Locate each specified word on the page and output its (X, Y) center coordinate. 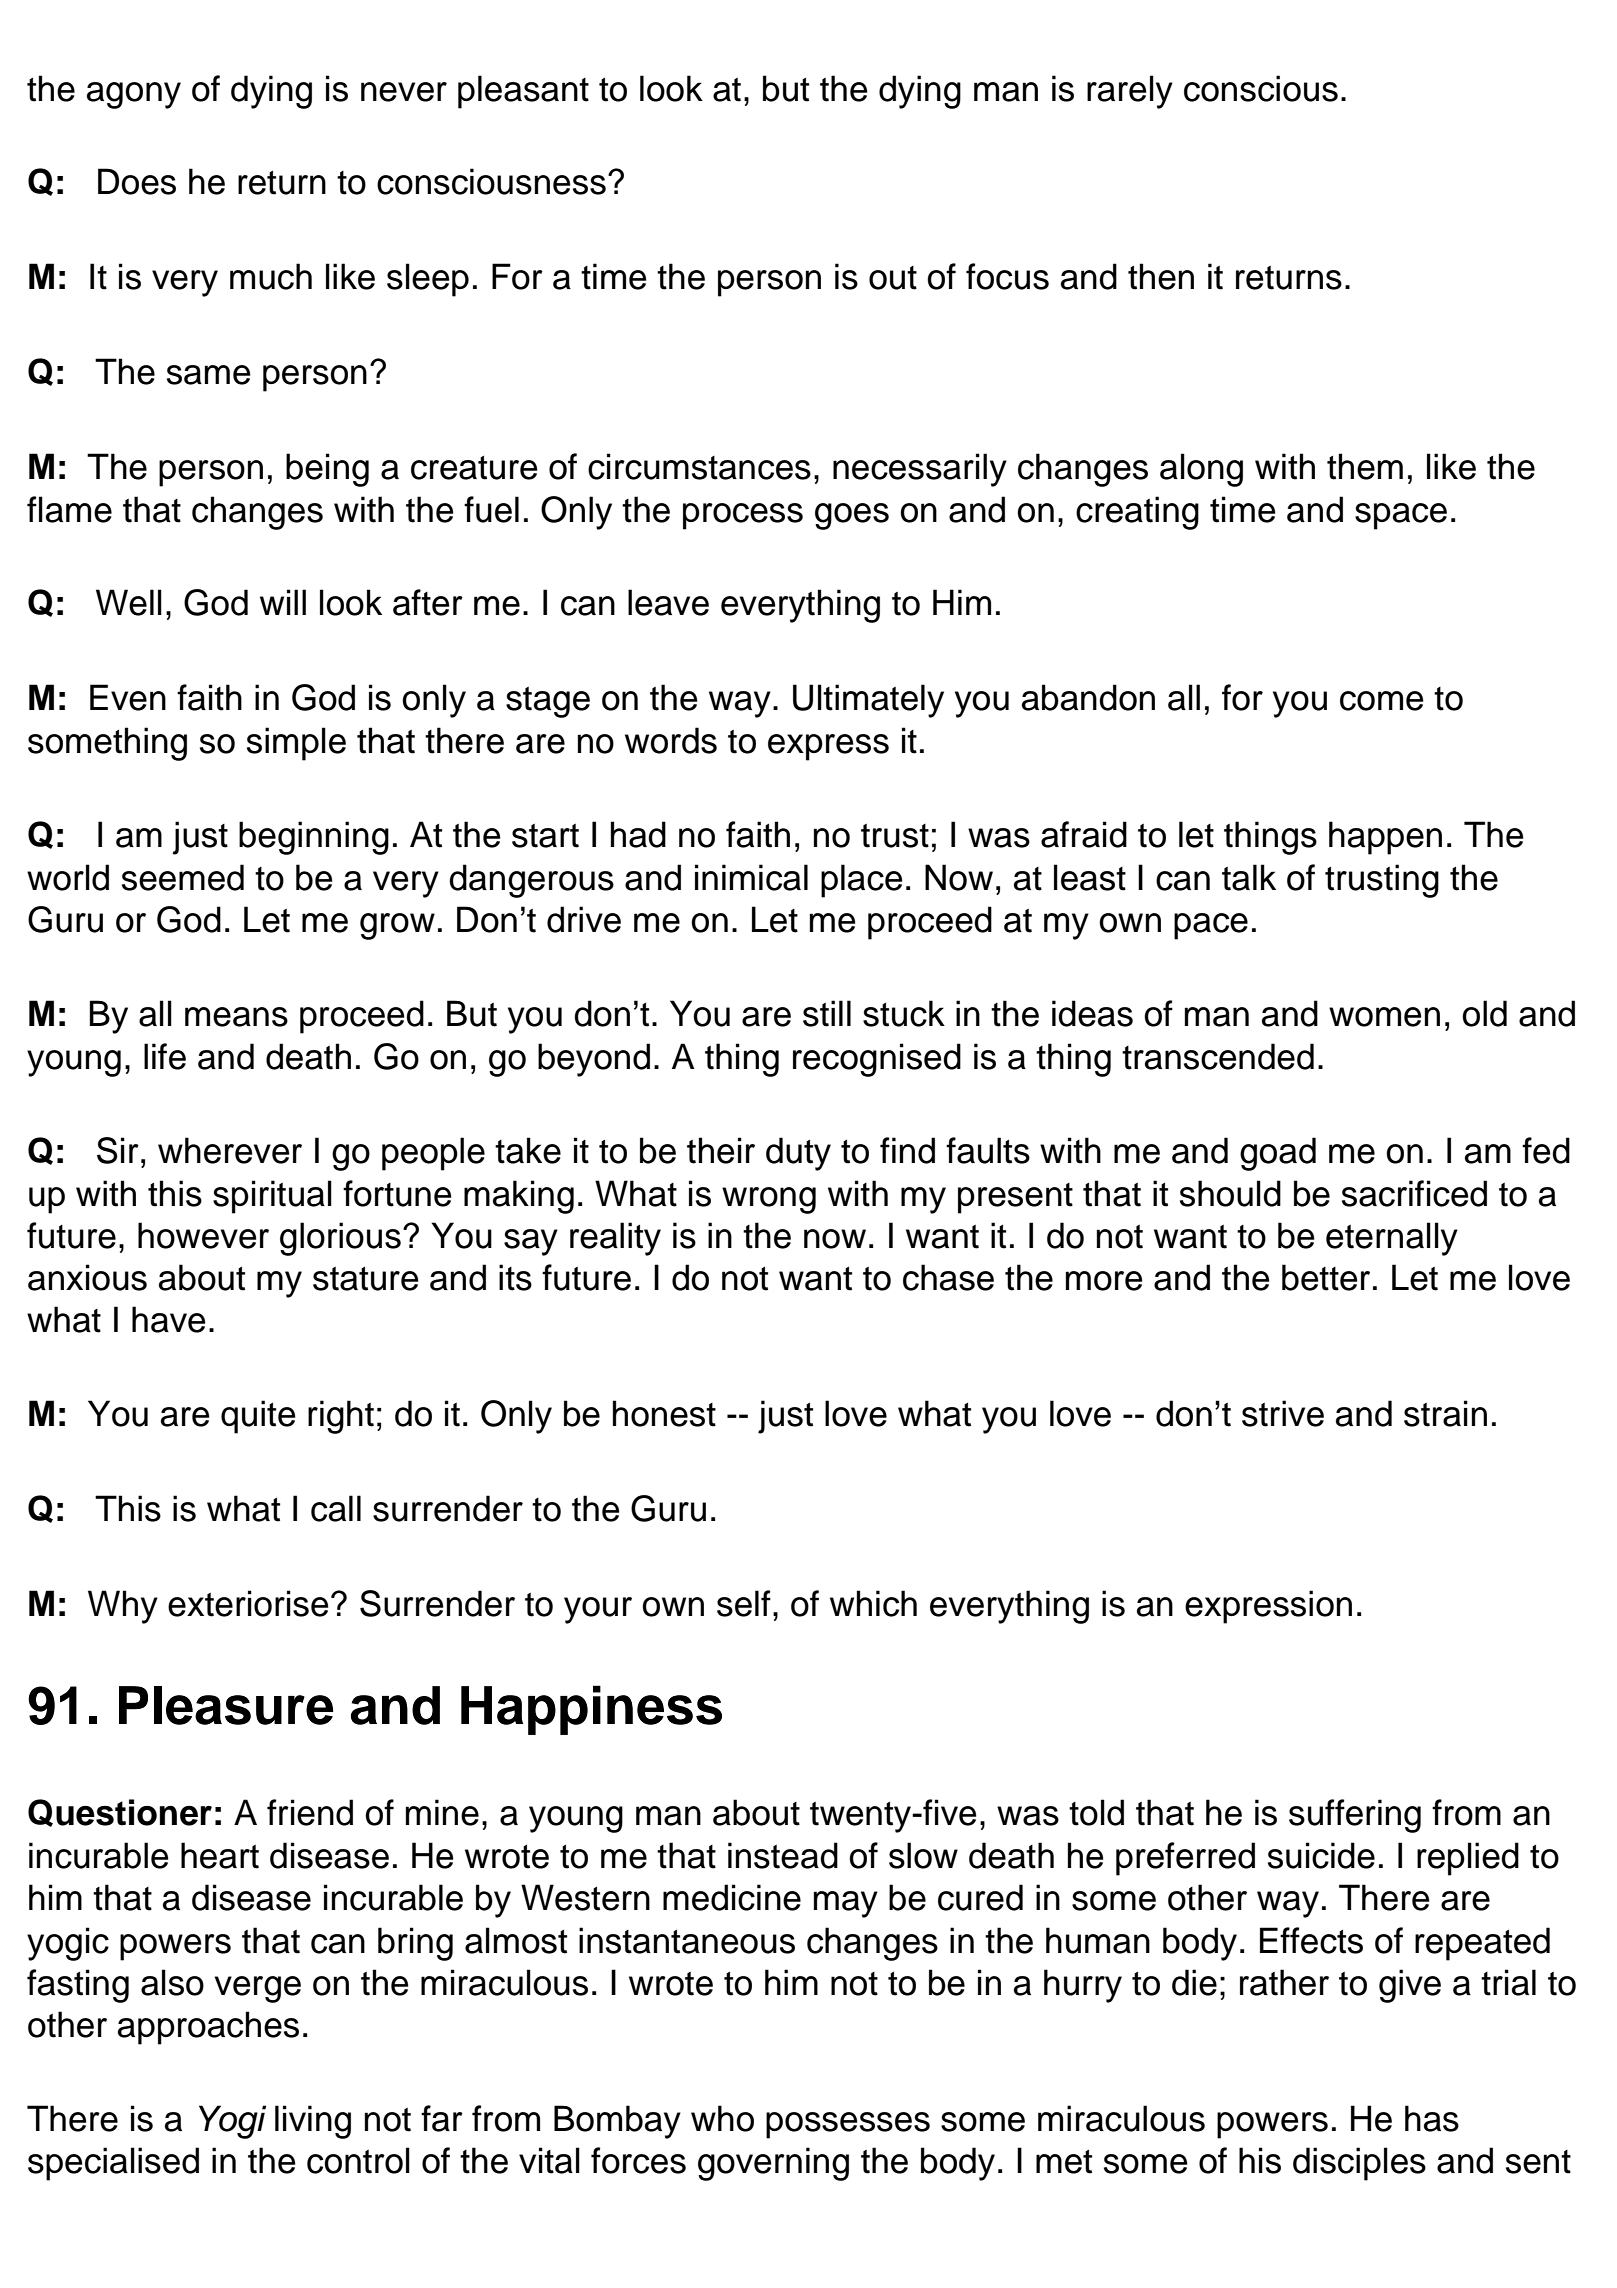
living (313, 2122)
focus (1007, 276)
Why (123, 1607)
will (283, 602)
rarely (1130, 92)
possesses (848, 2125)
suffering (1355, 1816)
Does (137, 181)
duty (798, 1154)
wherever (230, 1150)
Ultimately (868, 701)
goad (1278, 1154)
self (744, 1603)
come (1382, 701)
